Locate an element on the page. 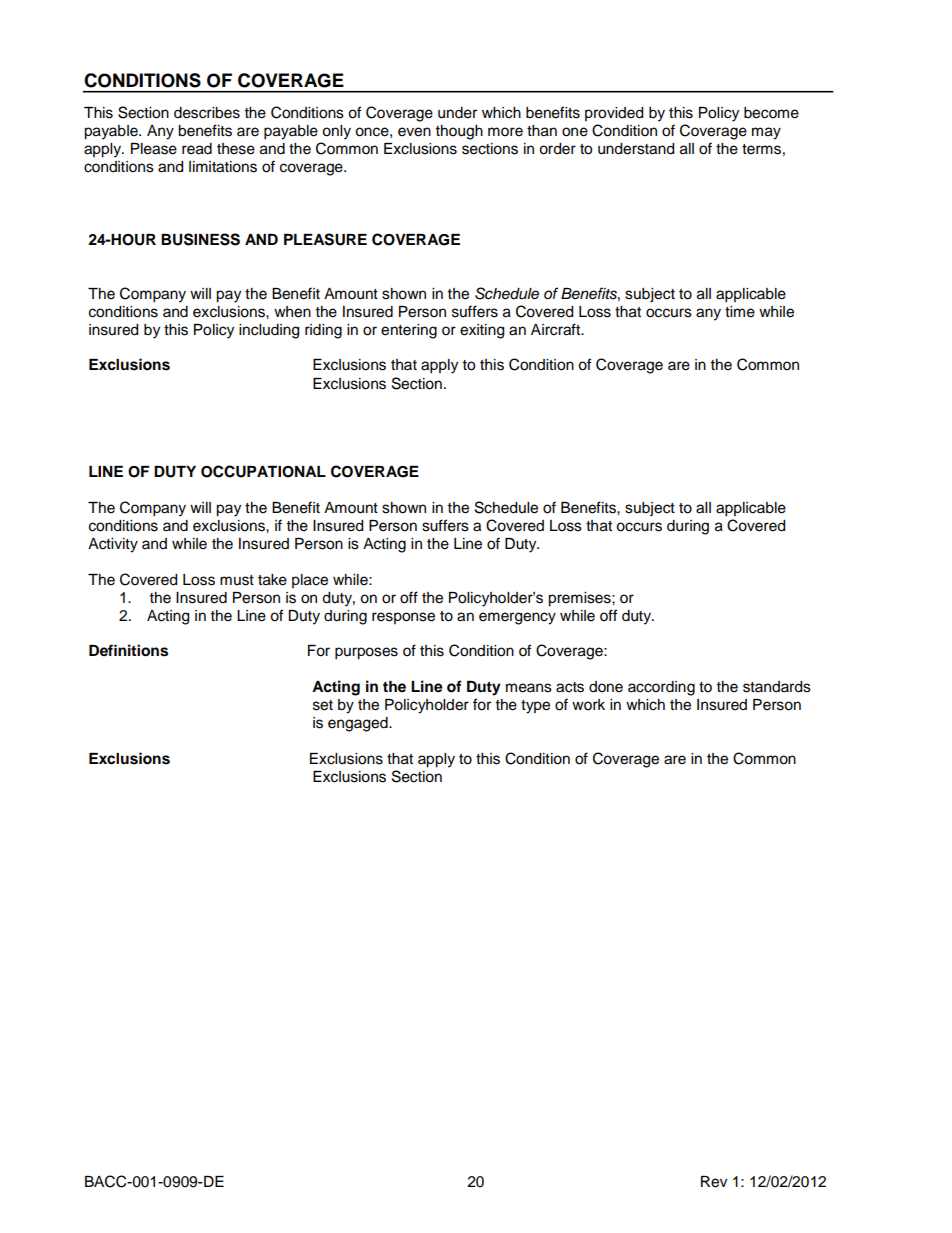  including is located at coordinates (269, 331).
